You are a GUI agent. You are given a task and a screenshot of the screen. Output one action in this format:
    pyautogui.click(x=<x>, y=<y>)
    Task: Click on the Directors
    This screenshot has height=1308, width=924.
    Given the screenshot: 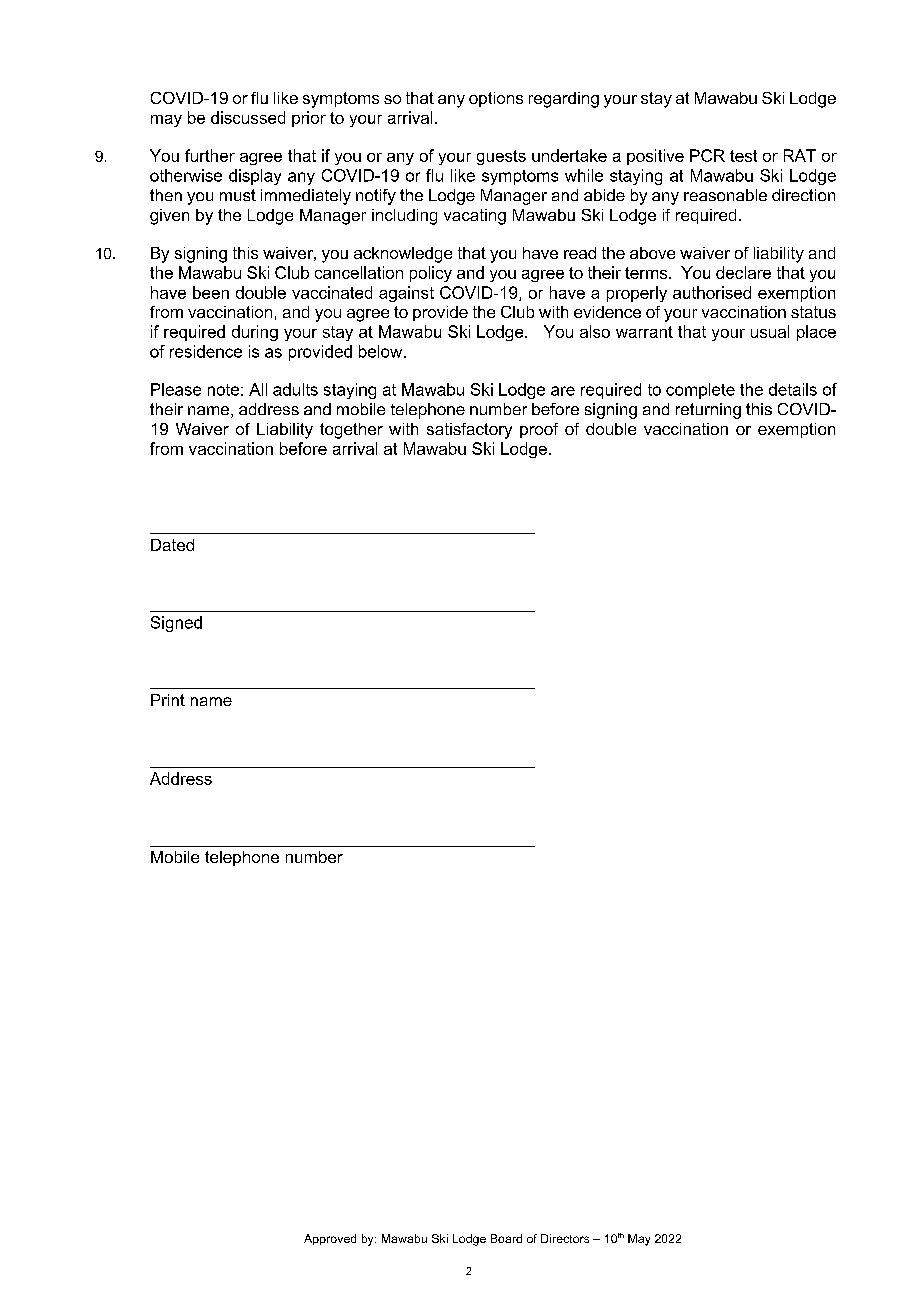 What is the action you would take?
    pyautogui.click(x=565, y=1238)
